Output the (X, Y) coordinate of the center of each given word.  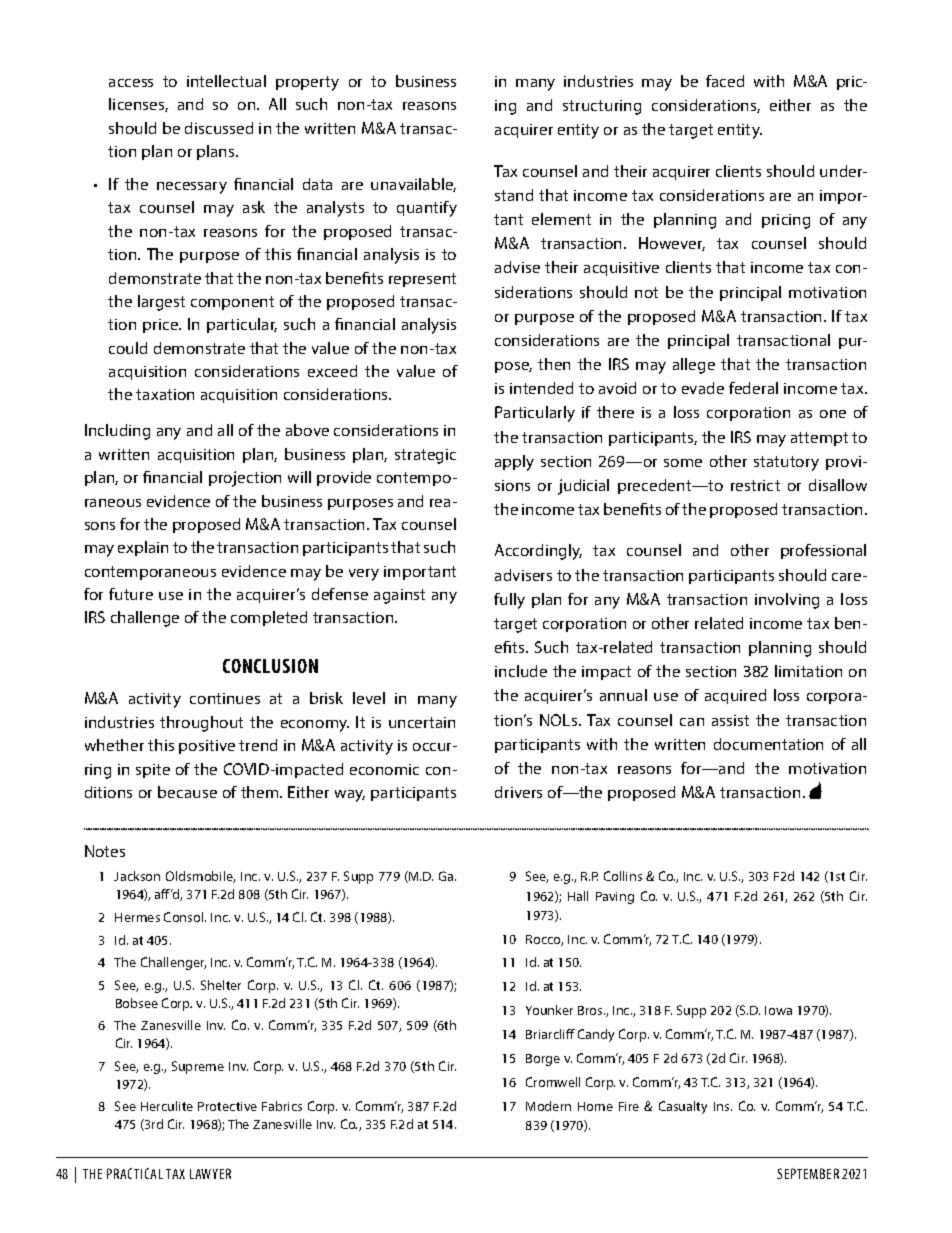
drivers (518, 792)
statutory (786, 463)
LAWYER (210, 1173)
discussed (219, 128)
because (187, 792)
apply (514, 463)
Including (117, 432)
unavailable (413, 185)
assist (730, 720)
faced (725, 81)
